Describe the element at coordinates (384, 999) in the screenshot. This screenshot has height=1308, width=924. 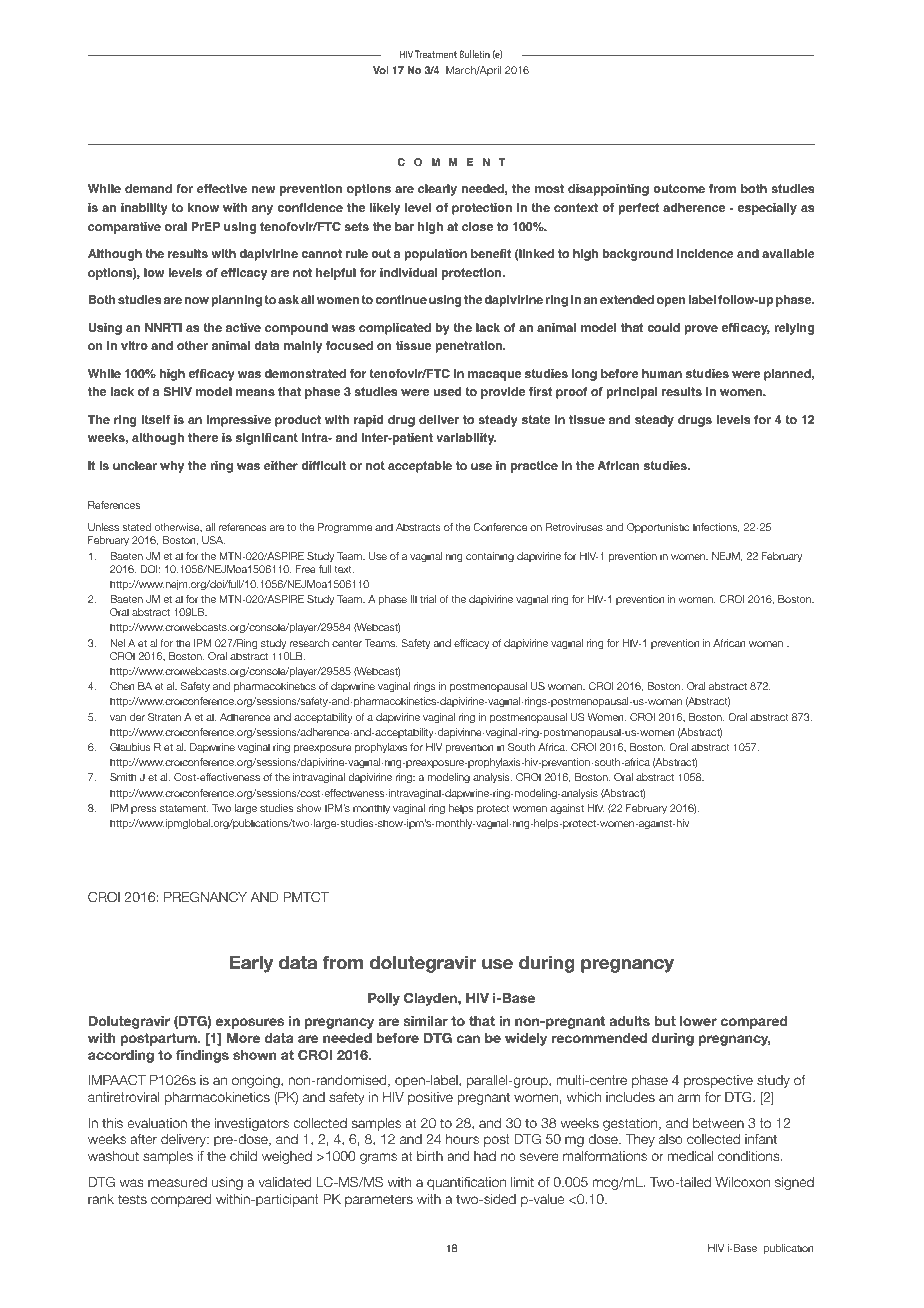
I see `Polly` at that location.
